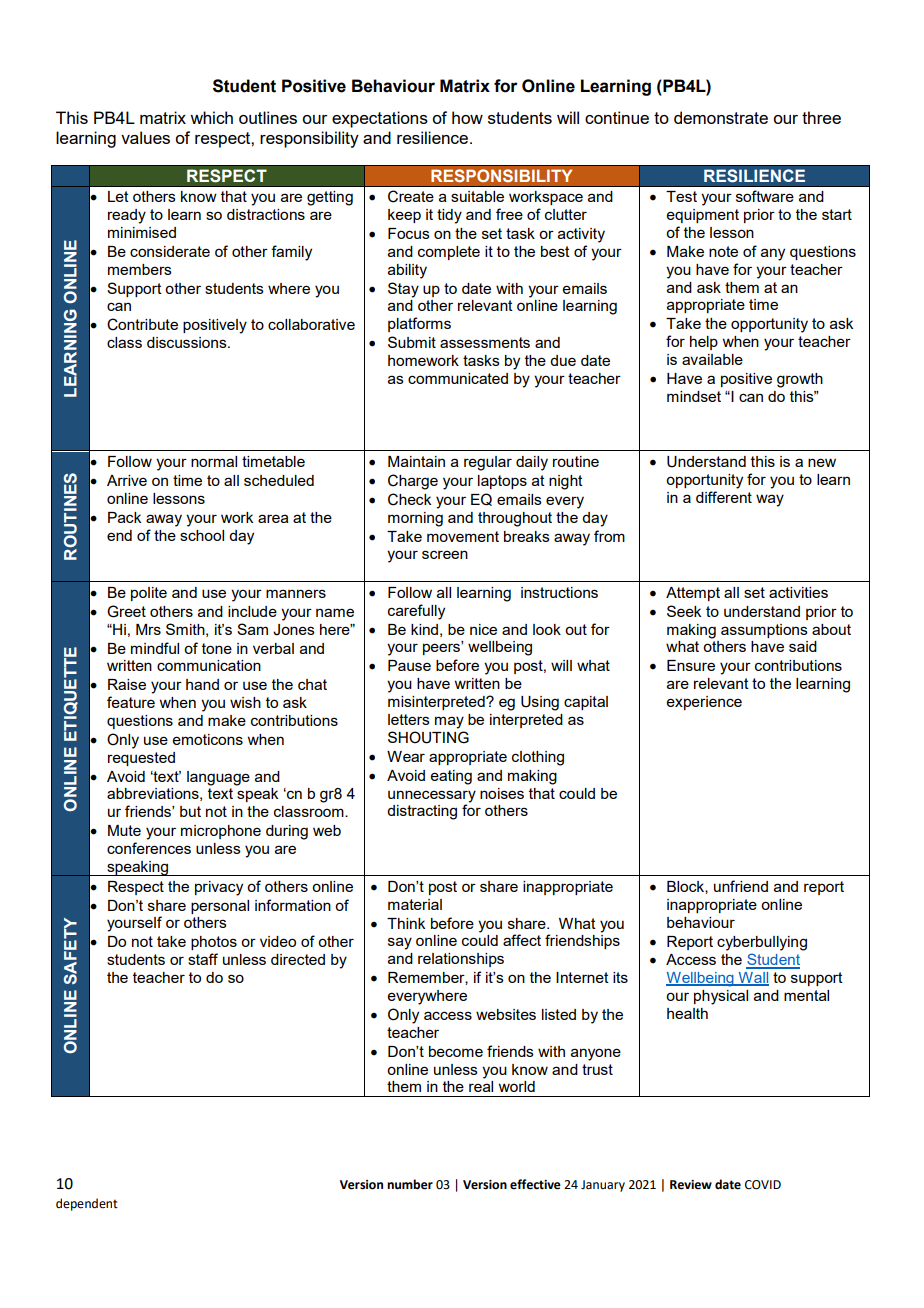 This page has width=924, height=1308. Describe the element at coordinates (741, 886) in the page. I see `unfriend` at that location.
